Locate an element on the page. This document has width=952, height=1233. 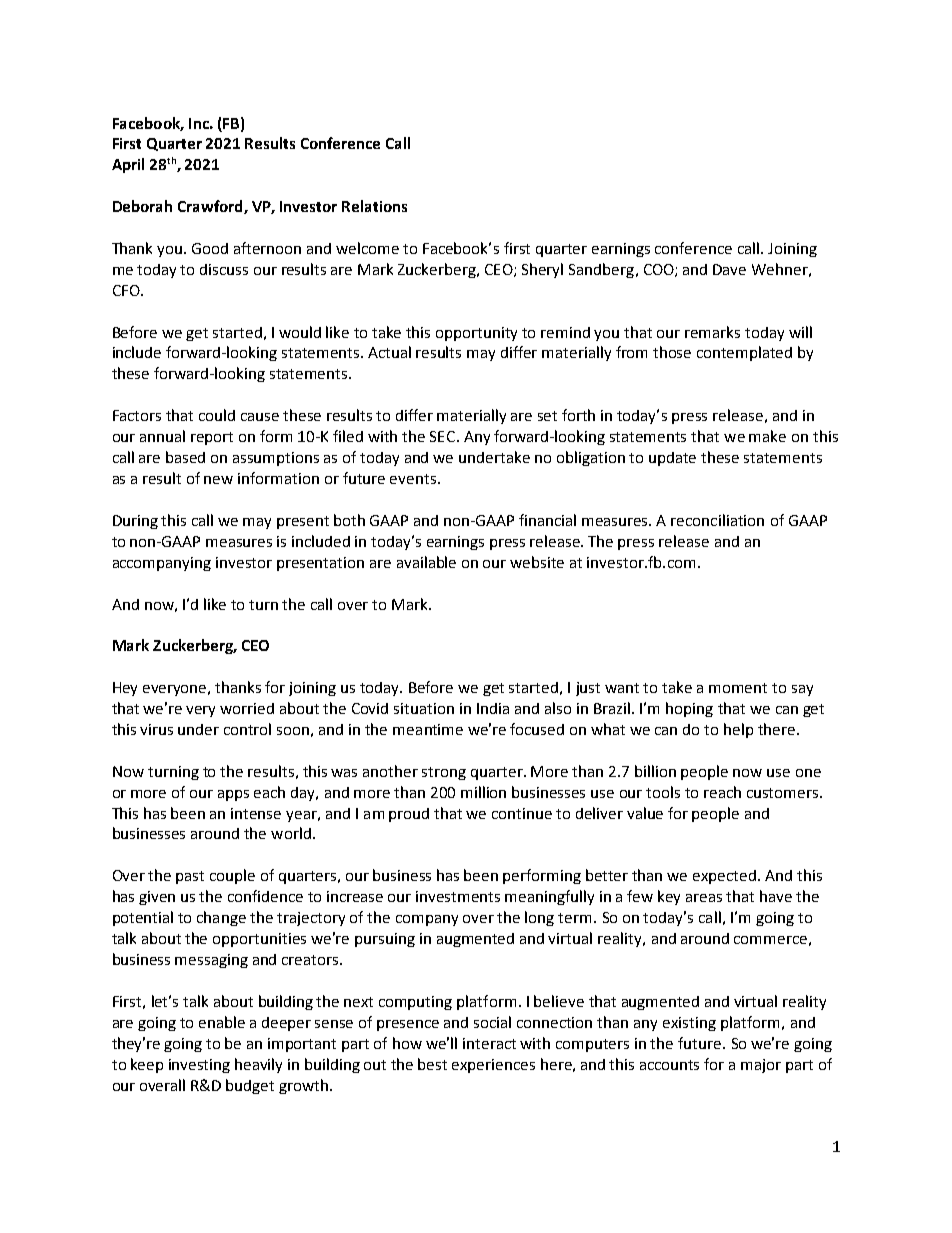
investing is located at coordinates (199, 1066).
